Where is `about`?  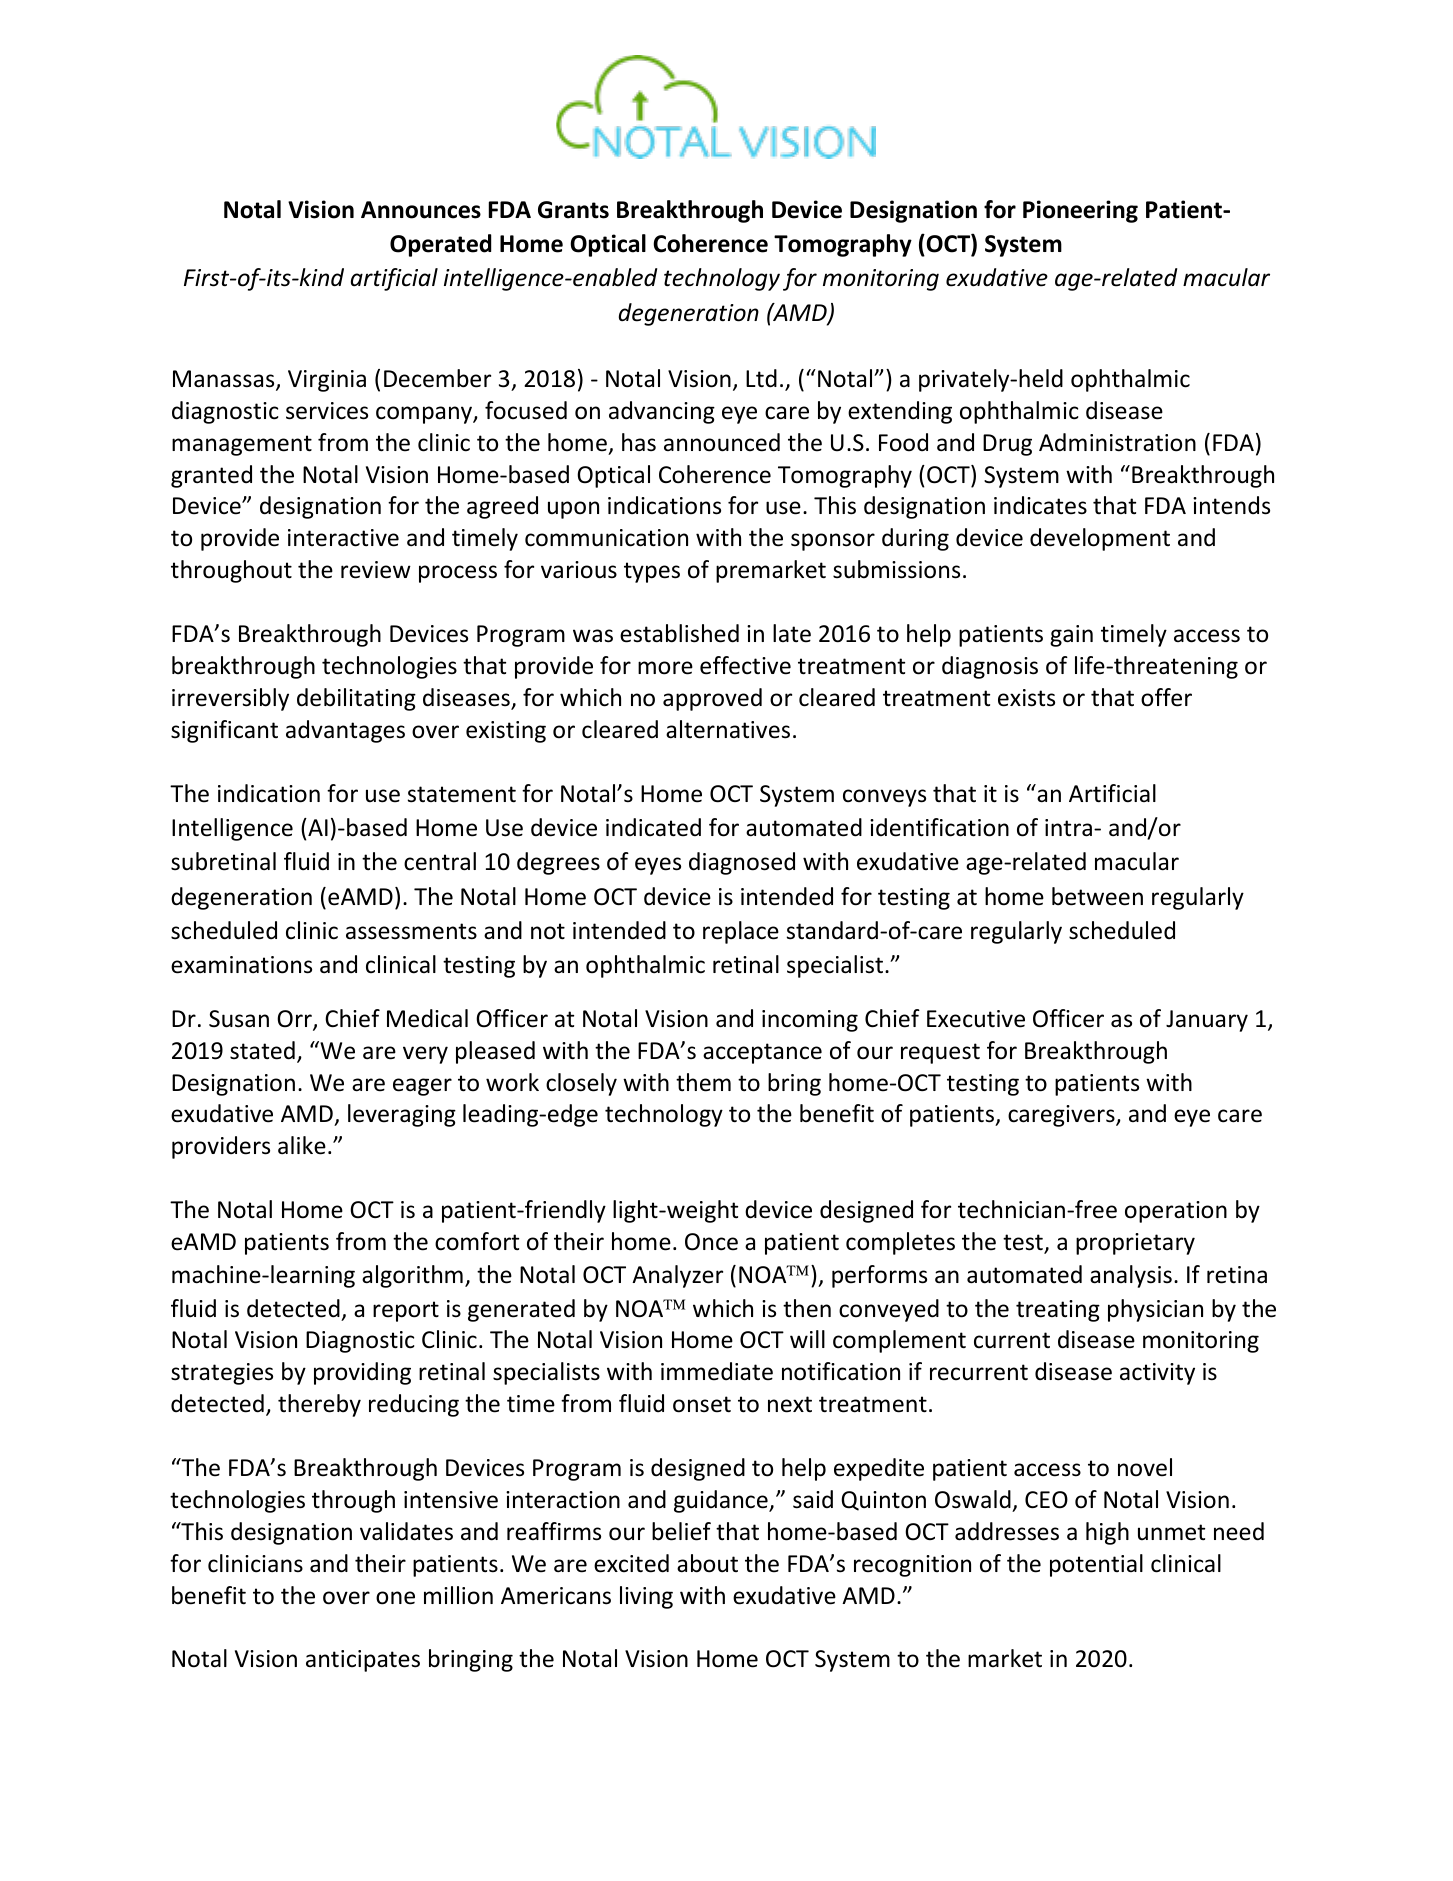 about is located at coordinates (707, 1563).
